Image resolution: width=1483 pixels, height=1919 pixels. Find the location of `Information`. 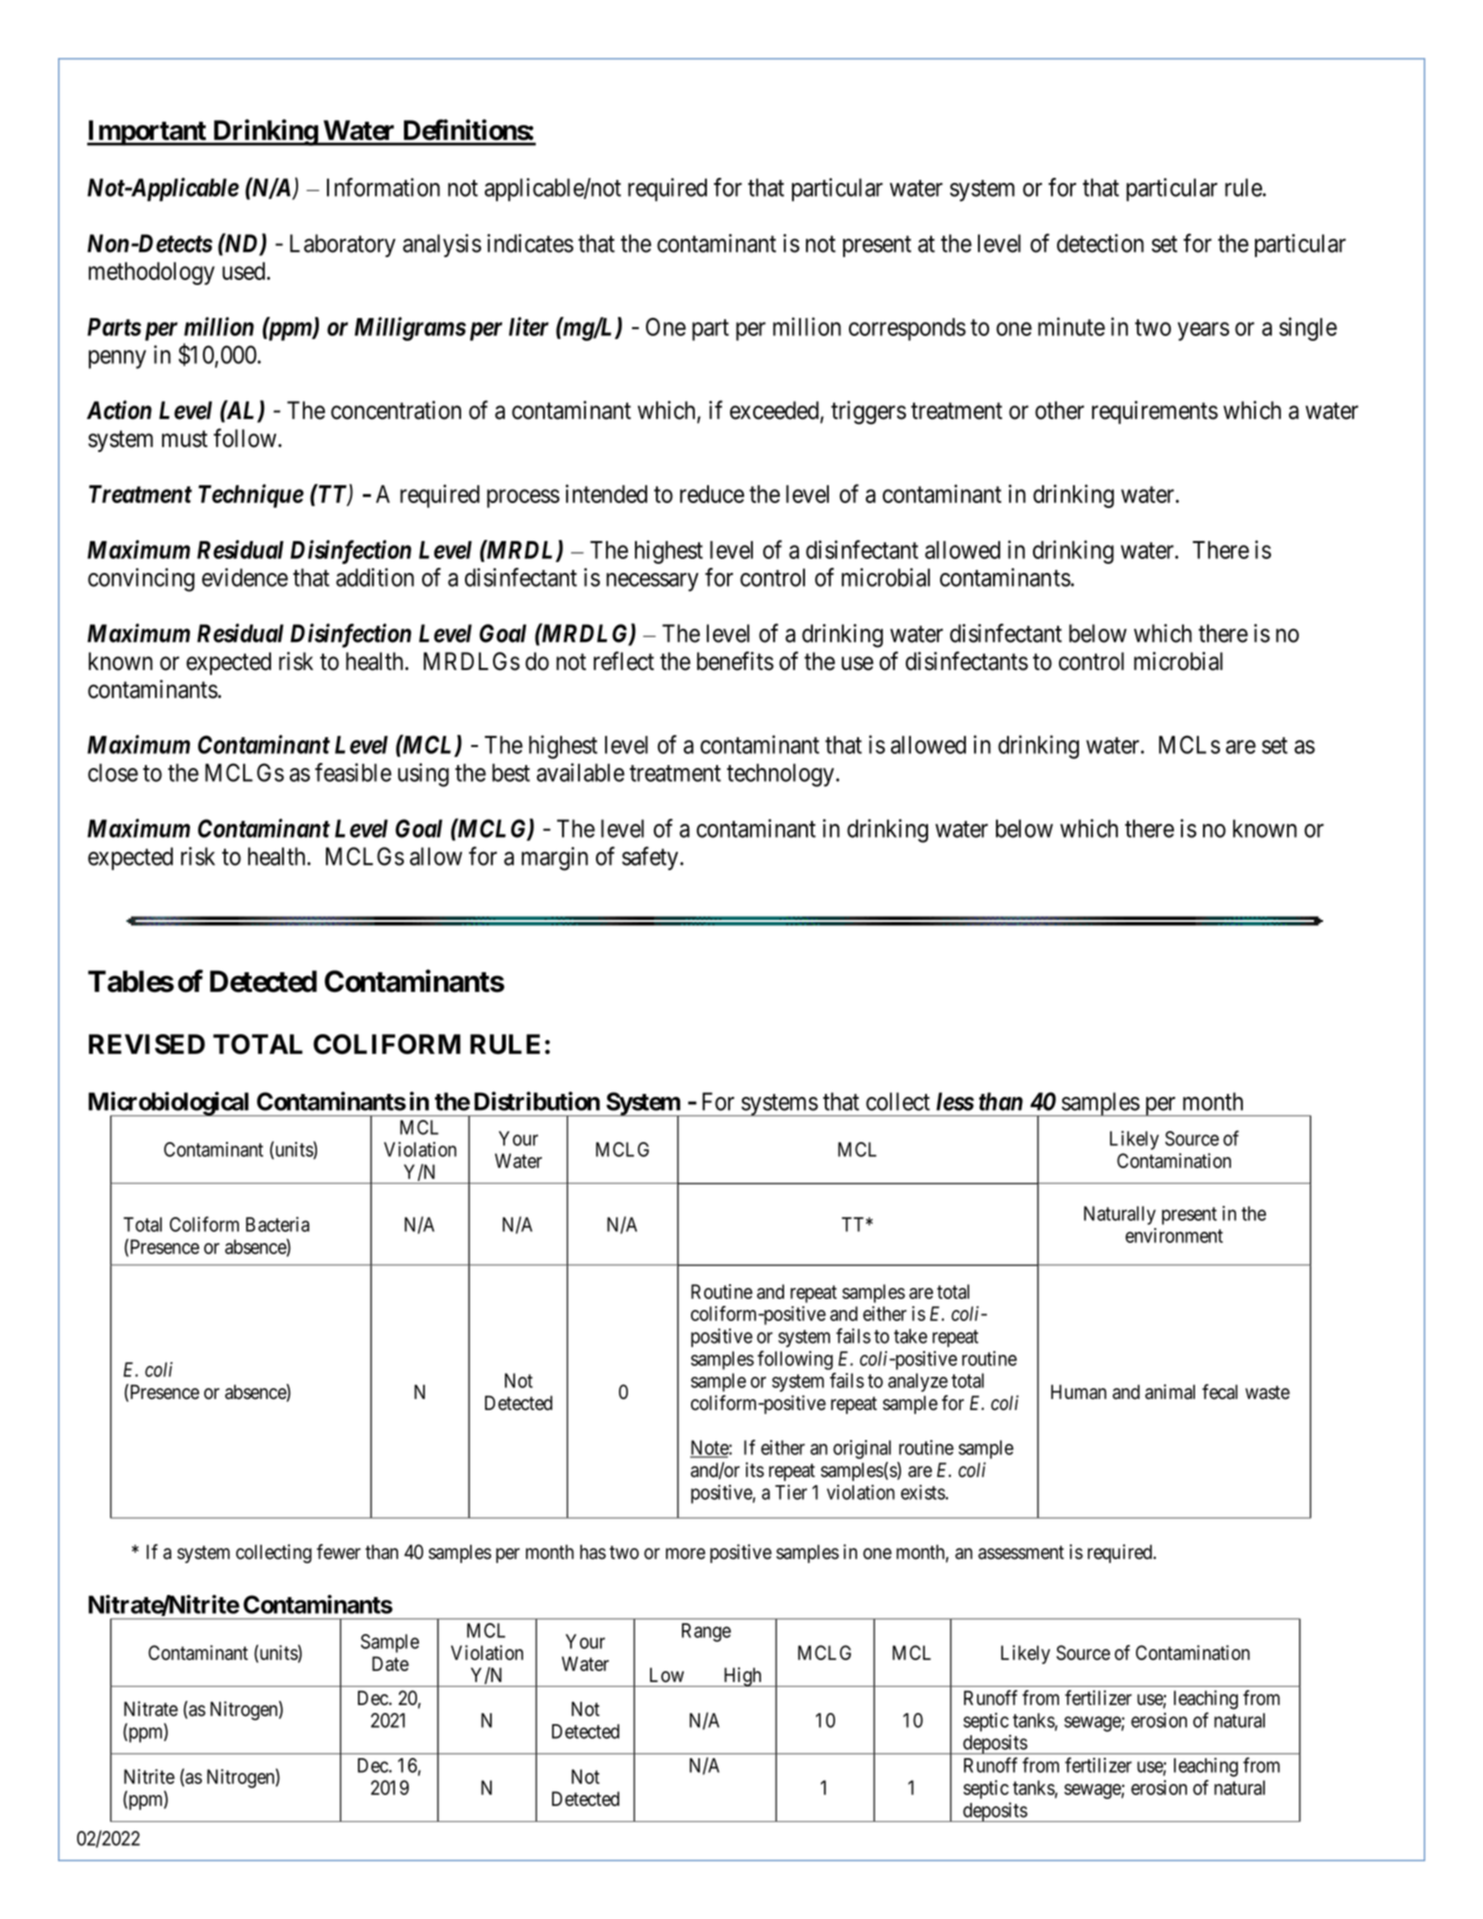

Information is located at coordinates (383, 187).
